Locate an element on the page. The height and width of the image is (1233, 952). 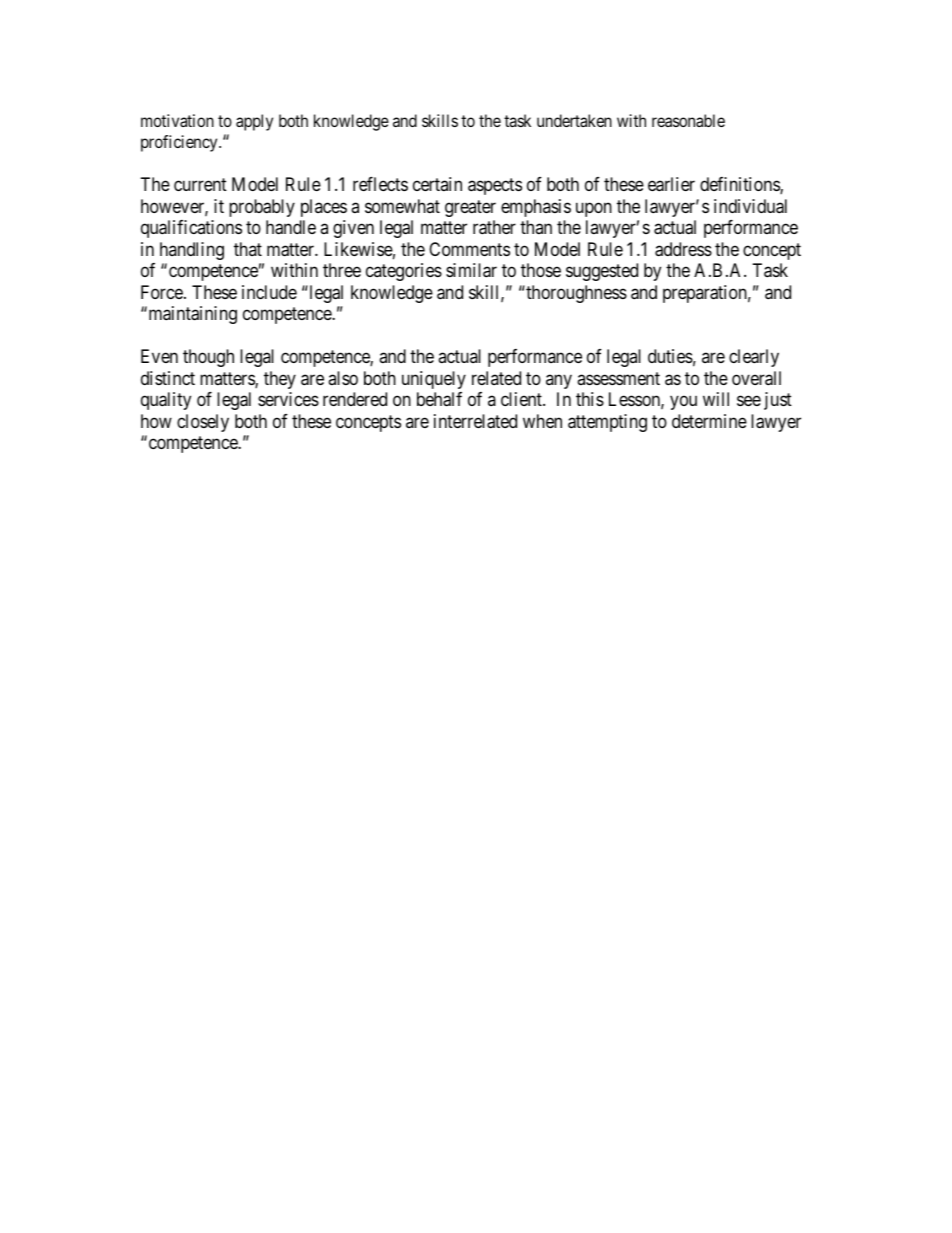
closely is located at coordinates (203, 423).
